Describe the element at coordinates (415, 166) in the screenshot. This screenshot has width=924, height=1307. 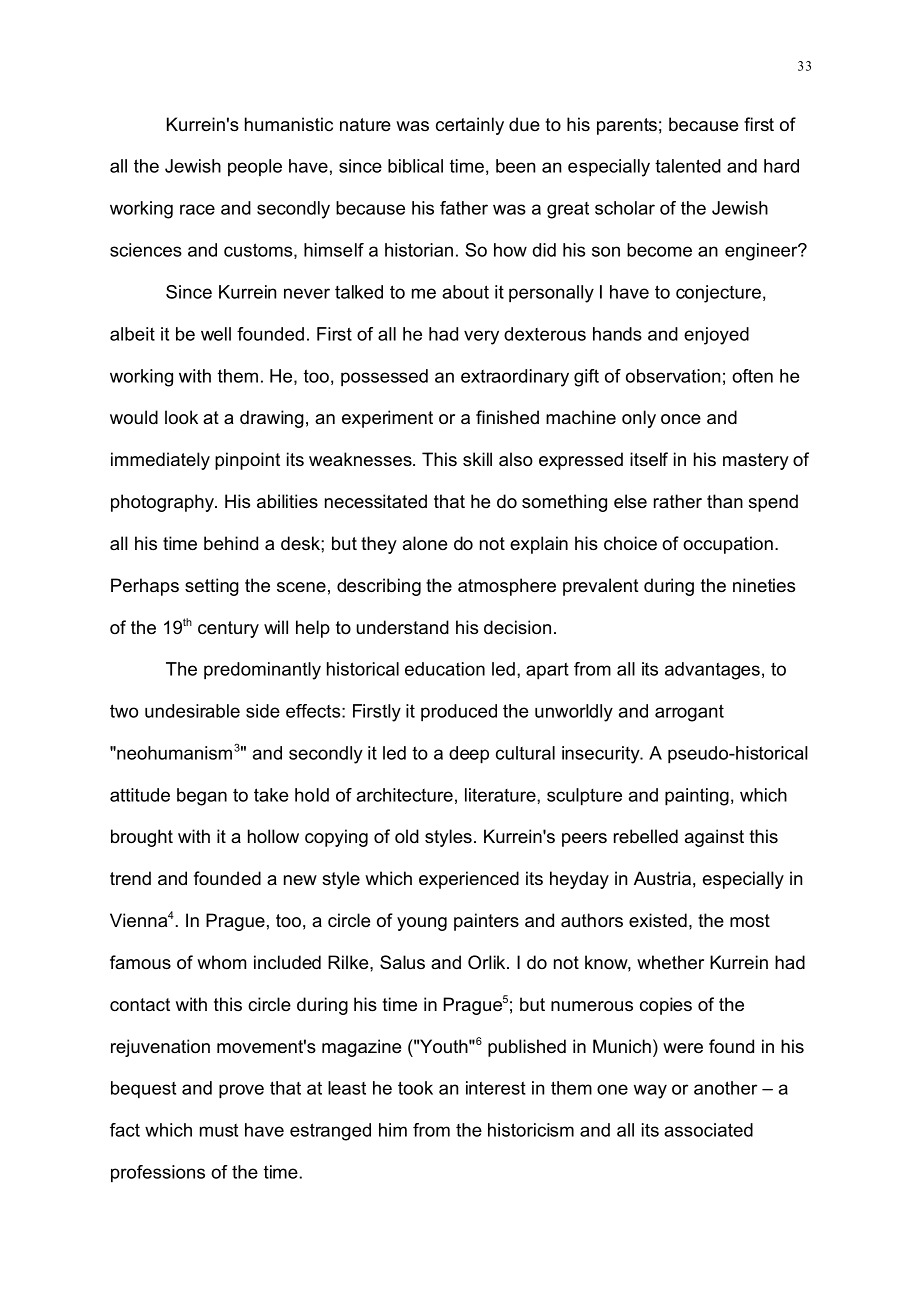
I see `biblical` at that location.
